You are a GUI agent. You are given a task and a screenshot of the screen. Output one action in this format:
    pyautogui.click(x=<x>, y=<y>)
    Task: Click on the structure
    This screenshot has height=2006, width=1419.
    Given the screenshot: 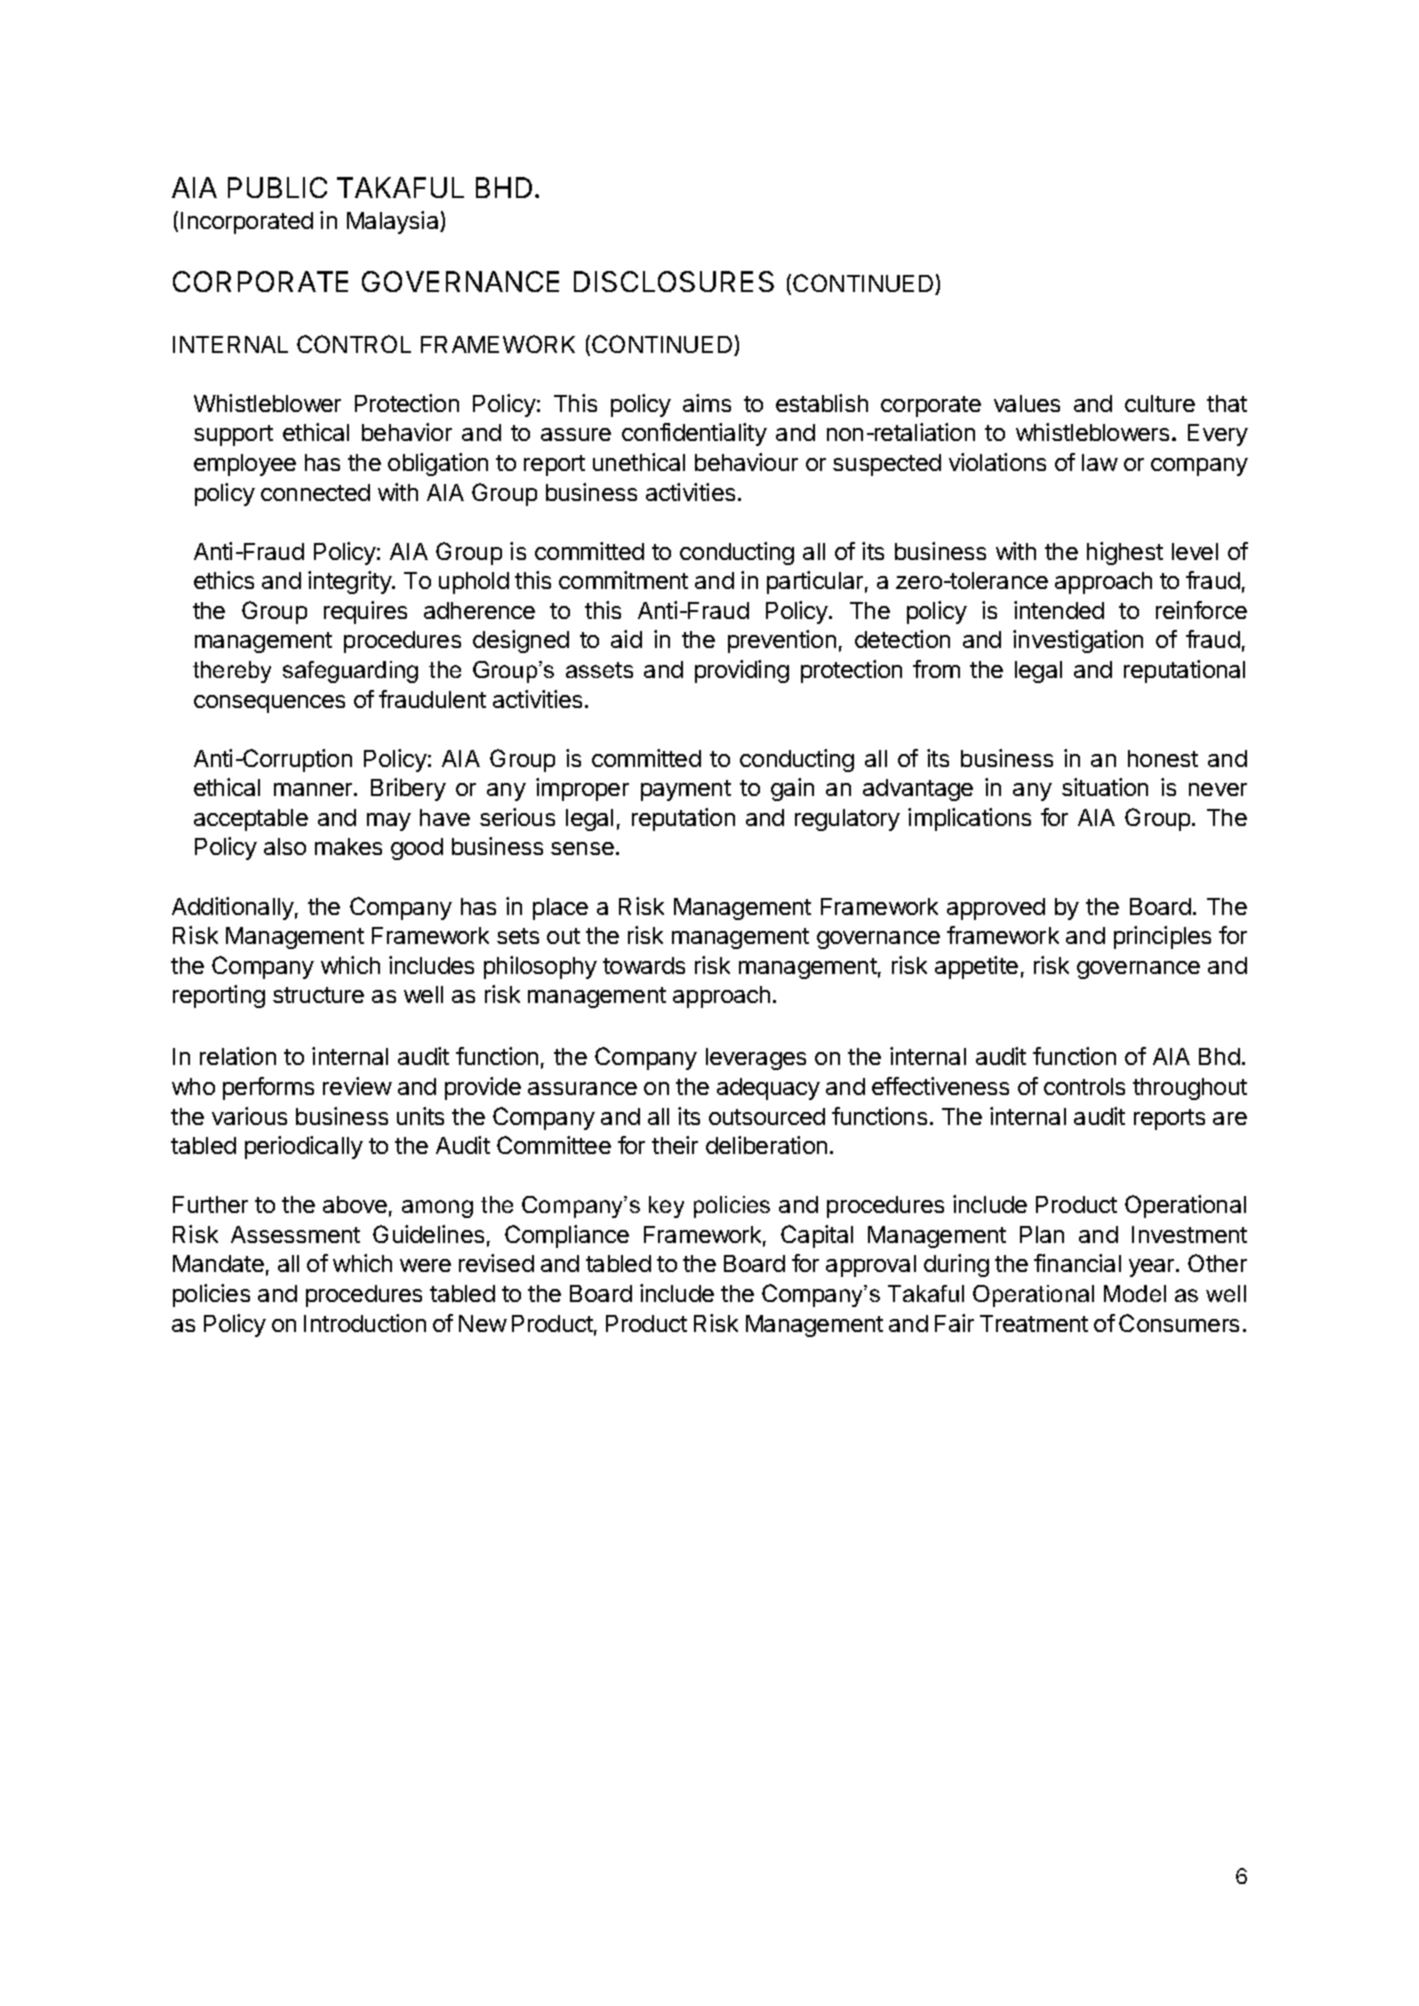 What is the action you would take?
    pyautogui.click(x=318, y=995)
